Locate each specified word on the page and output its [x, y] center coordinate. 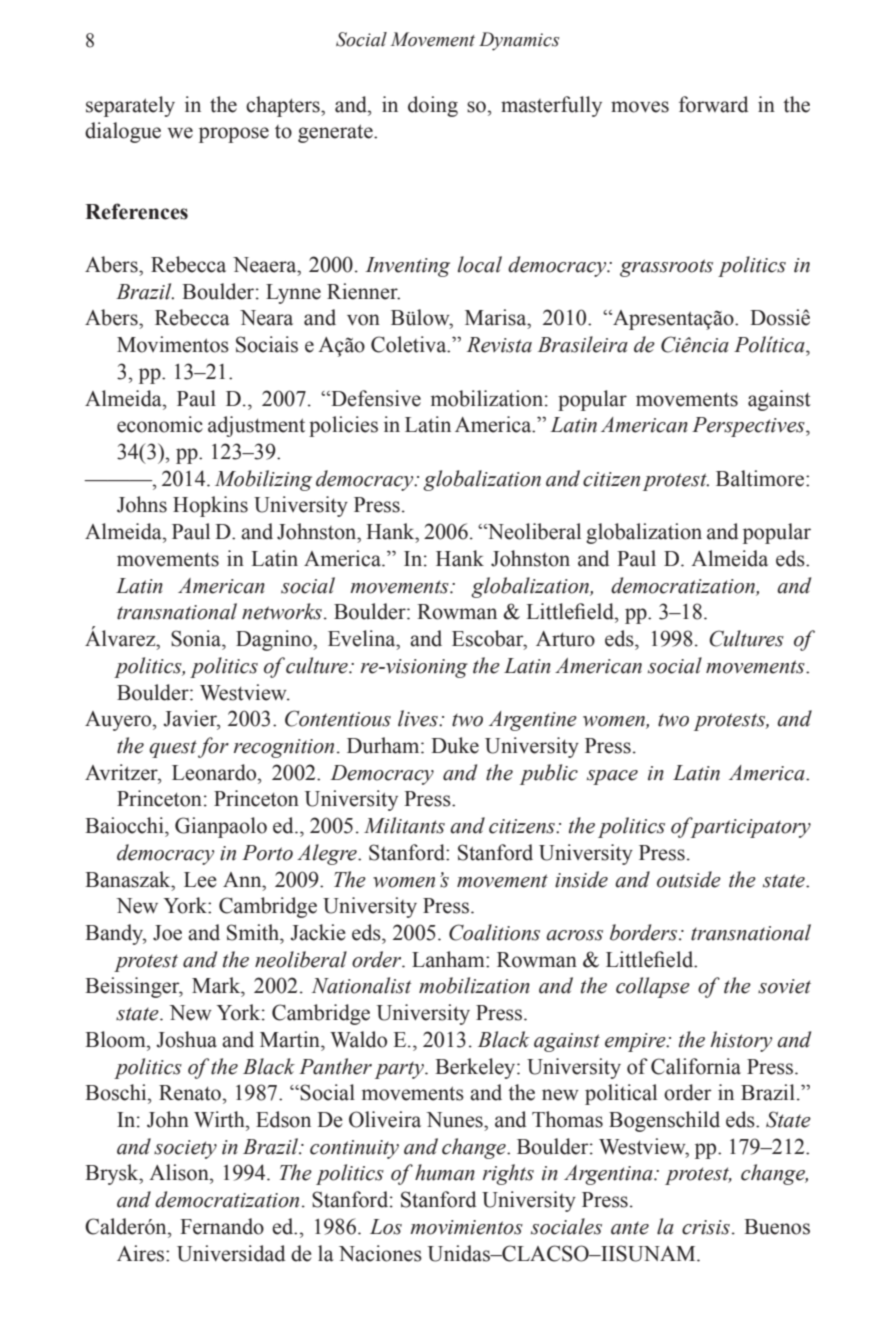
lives [419, 718]
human [445, 1172]
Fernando [222, 1226]
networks [283, 611]
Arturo [565, 639]
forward [713, 104]
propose [234, 135]
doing [433, 106]
